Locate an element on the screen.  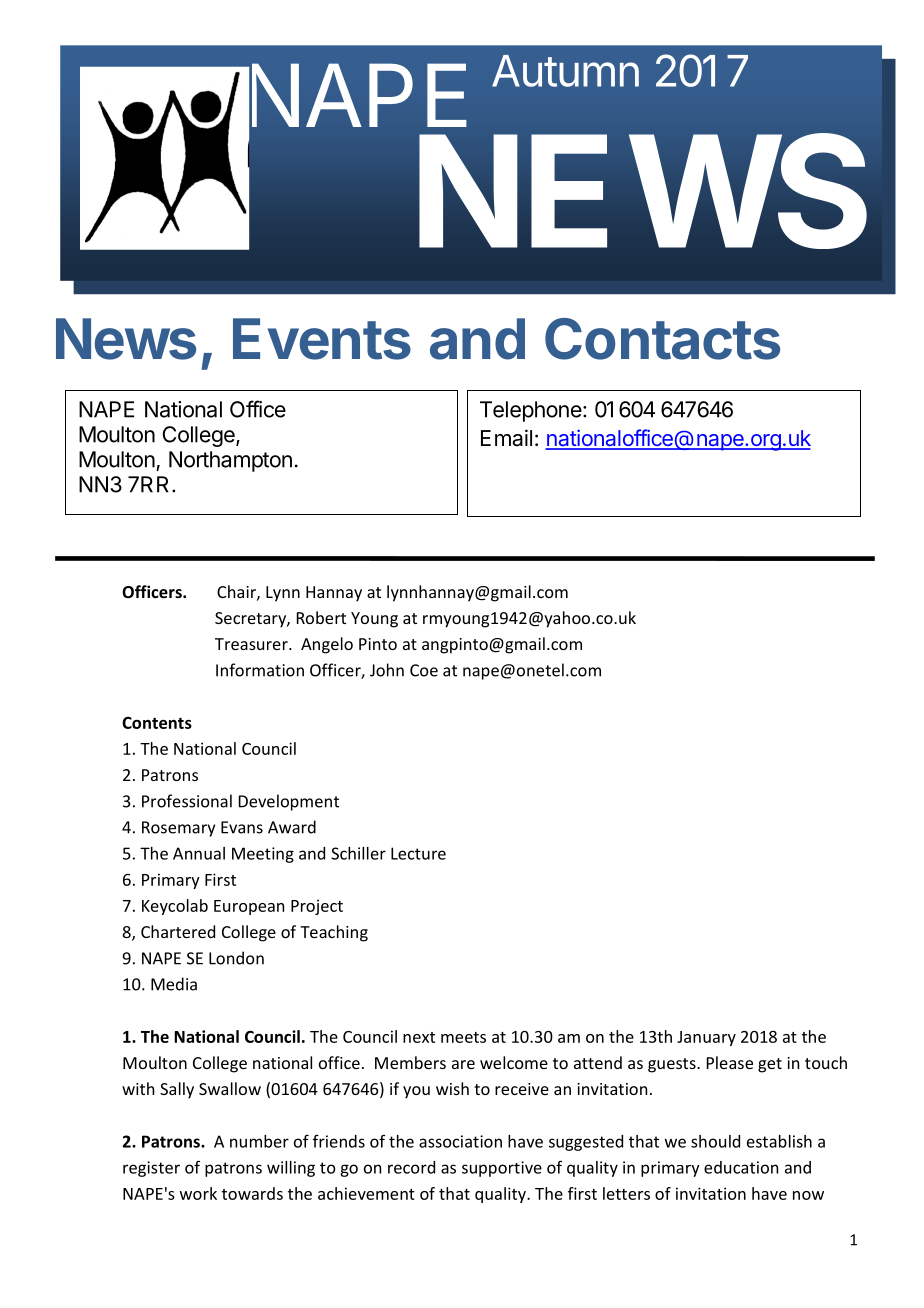
Coe is located at coordinates (424, 670).
